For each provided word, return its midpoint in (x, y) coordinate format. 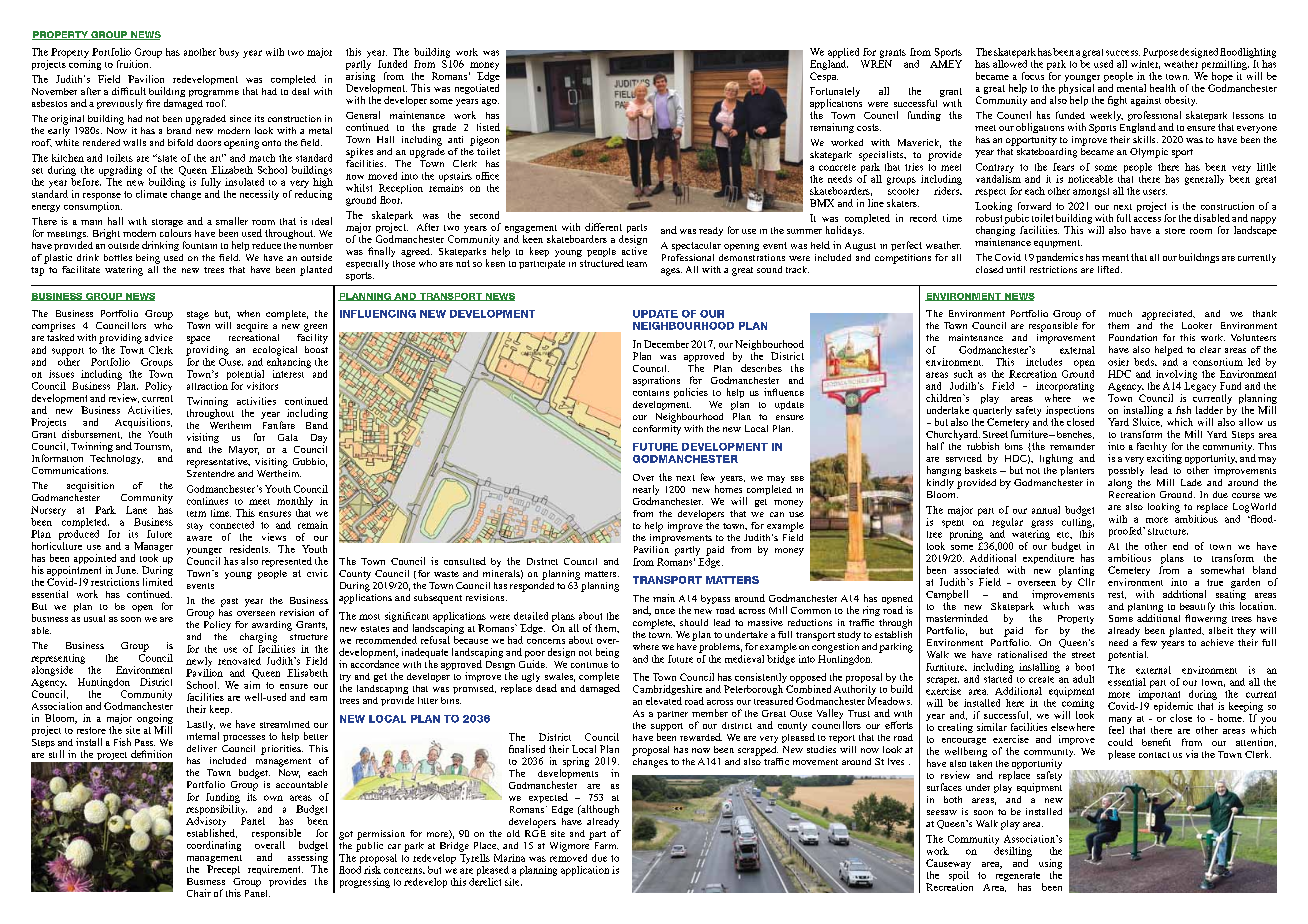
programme (214, 95)
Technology (116, 460)
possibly (1126, 471)
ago (490, 102)
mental (1131, 88)
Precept (223, 870)
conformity (657, 428)
